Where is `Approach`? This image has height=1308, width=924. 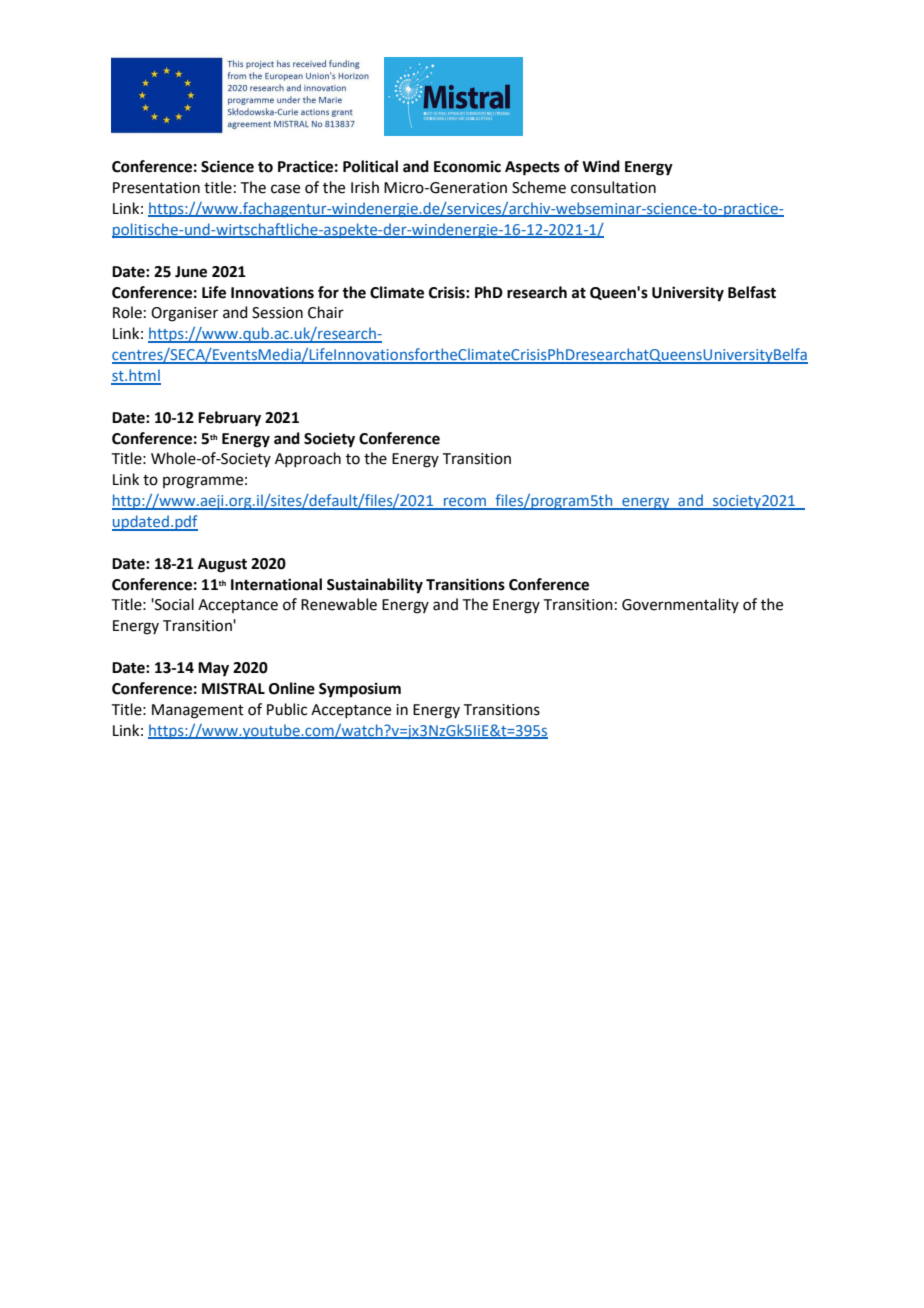
Approach is located at coordinates (308, 459).
